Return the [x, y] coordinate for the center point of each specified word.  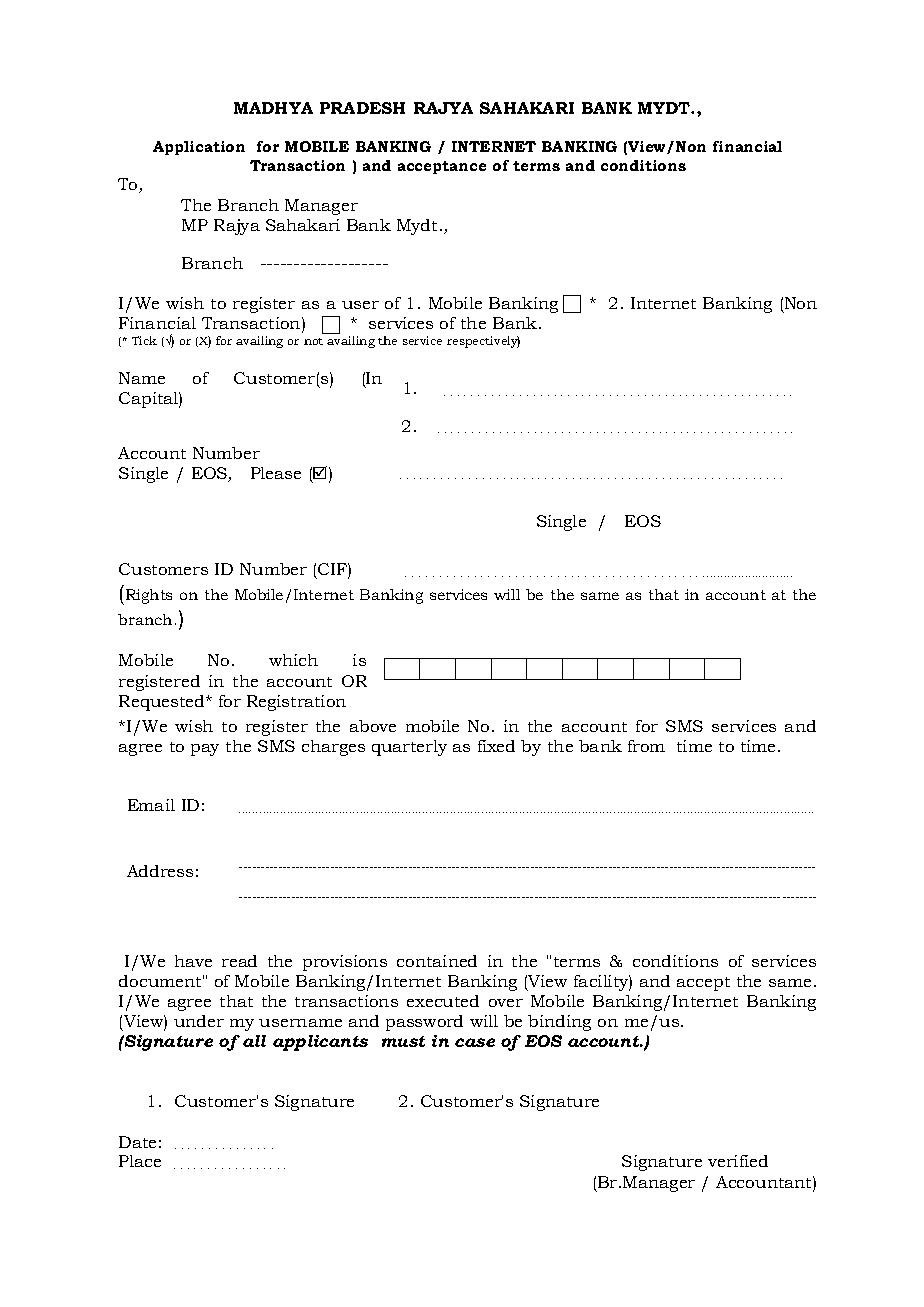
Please [276, 473]
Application [199, 148]
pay [205, 750]
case [475, 1042]
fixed [496, 746]
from [646, 746]
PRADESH [362, 108]
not [313, 341]
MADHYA [273, 108]
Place [140, 1161]
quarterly [409, 748]
